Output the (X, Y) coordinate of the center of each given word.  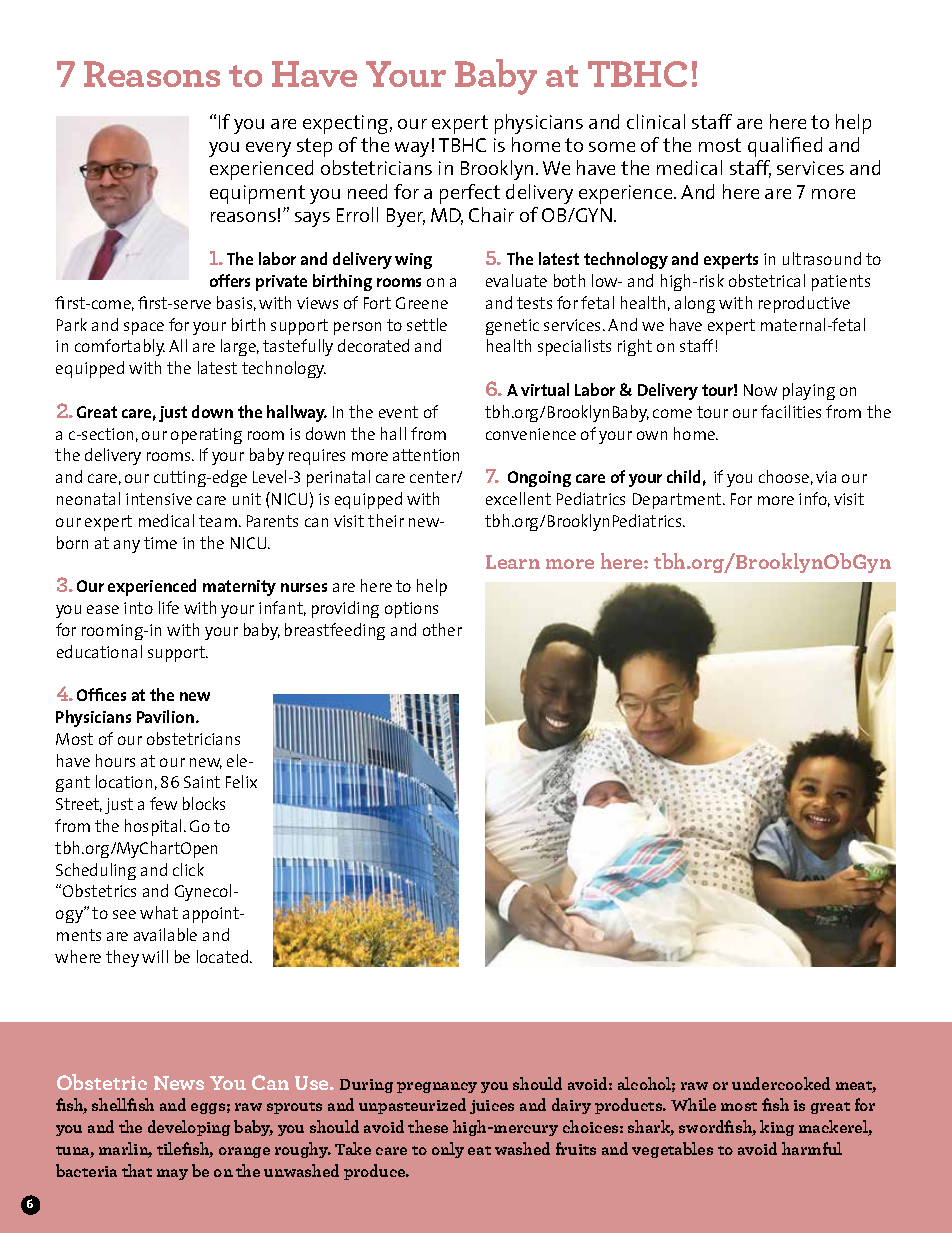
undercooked (781, 1083)
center (434, 477)
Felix (241, 781)
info (814, 499)
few (163, 803)
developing (189, 1128)
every (268, 149)
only (448, 1150)
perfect (470, 194)
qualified (785, 147)
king (777, 1128)
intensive (159, 499)
